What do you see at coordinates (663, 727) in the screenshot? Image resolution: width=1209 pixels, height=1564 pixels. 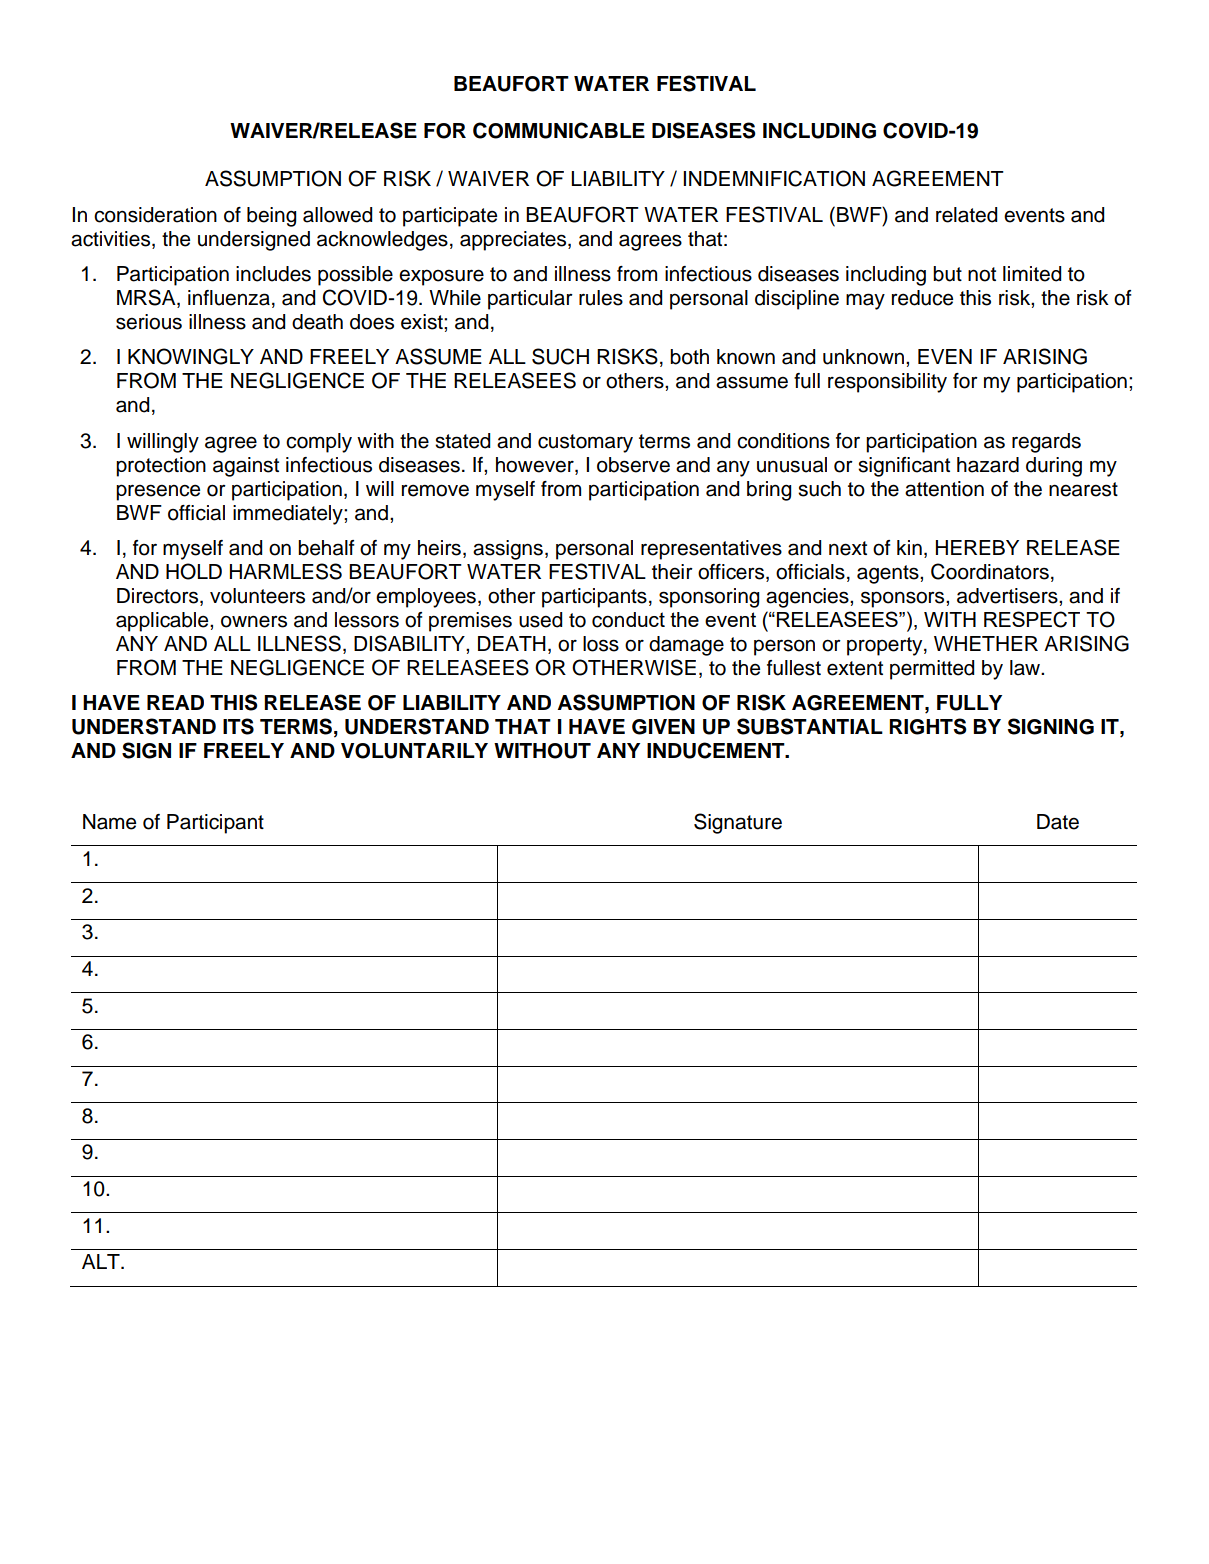 I see `GIVEN` at bounding box center [663, 727].
